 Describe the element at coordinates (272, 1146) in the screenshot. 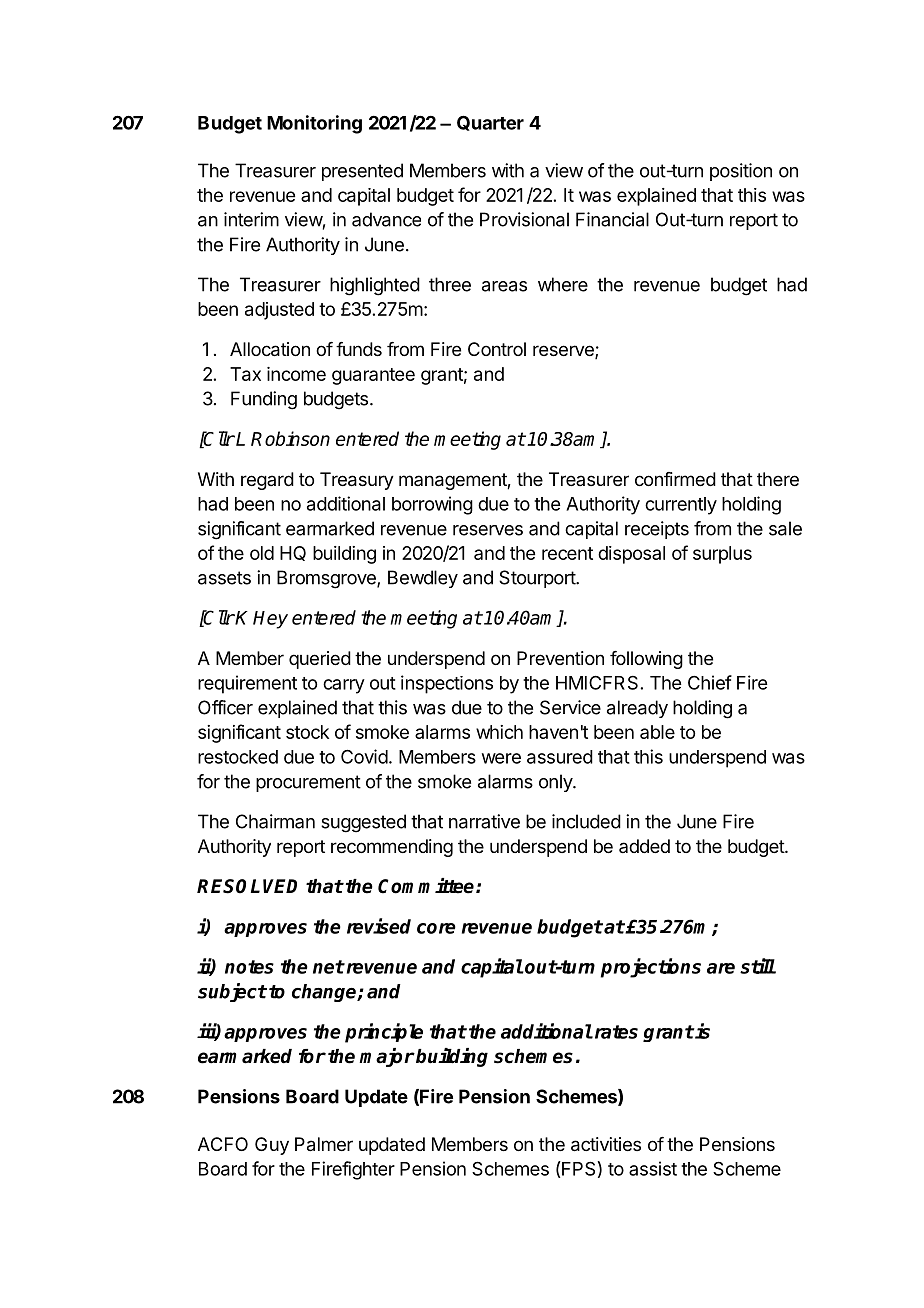

I see `Guy` at that location.
